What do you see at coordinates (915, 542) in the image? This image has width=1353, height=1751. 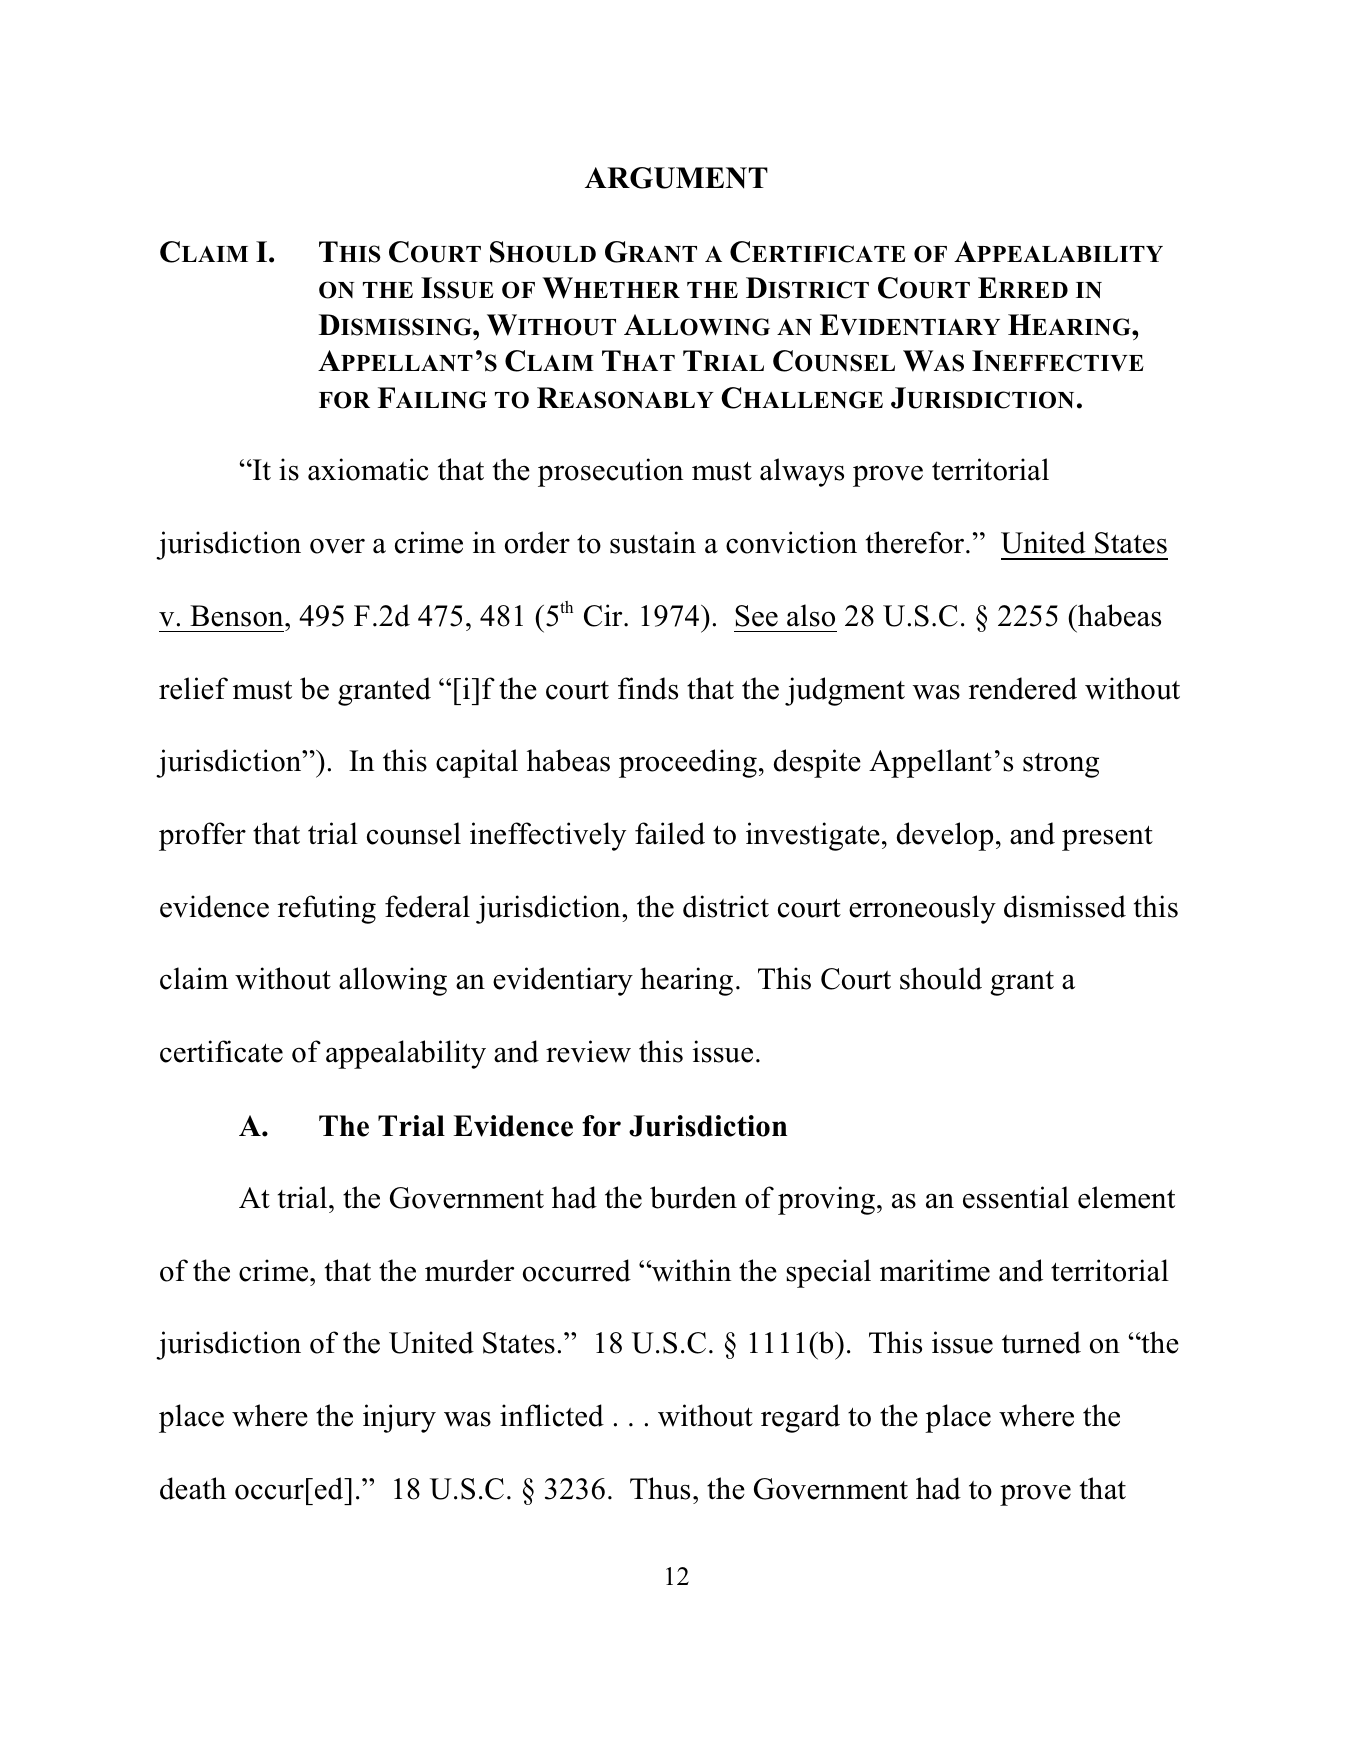 I see `therefor` at bounding box center [915, 542].
